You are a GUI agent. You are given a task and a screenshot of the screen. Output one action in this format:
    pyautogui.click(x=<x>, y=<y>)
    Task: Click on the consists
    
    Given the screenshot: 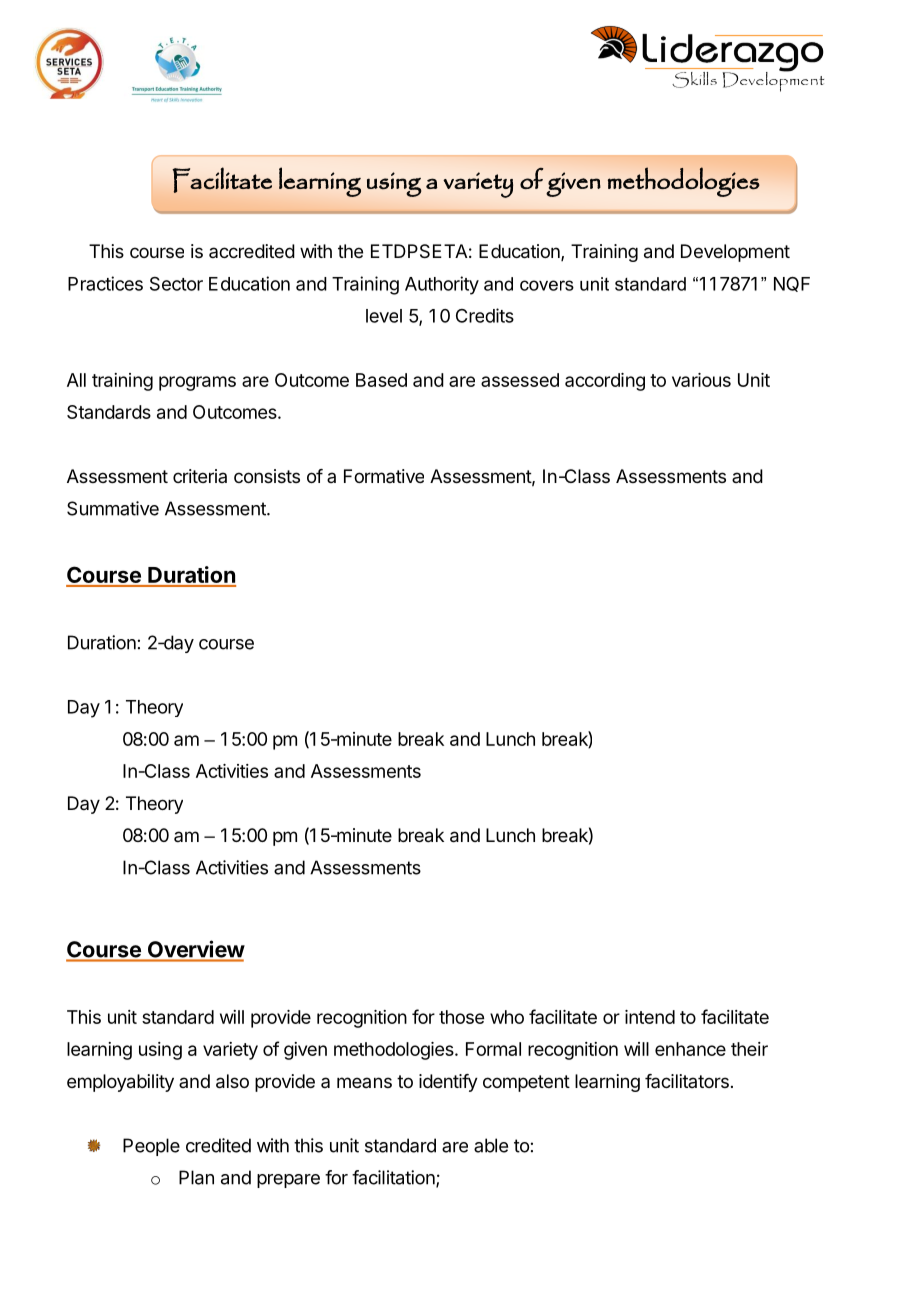 What is the action you would take?
    pyautogui.click(x=267, y=476)
